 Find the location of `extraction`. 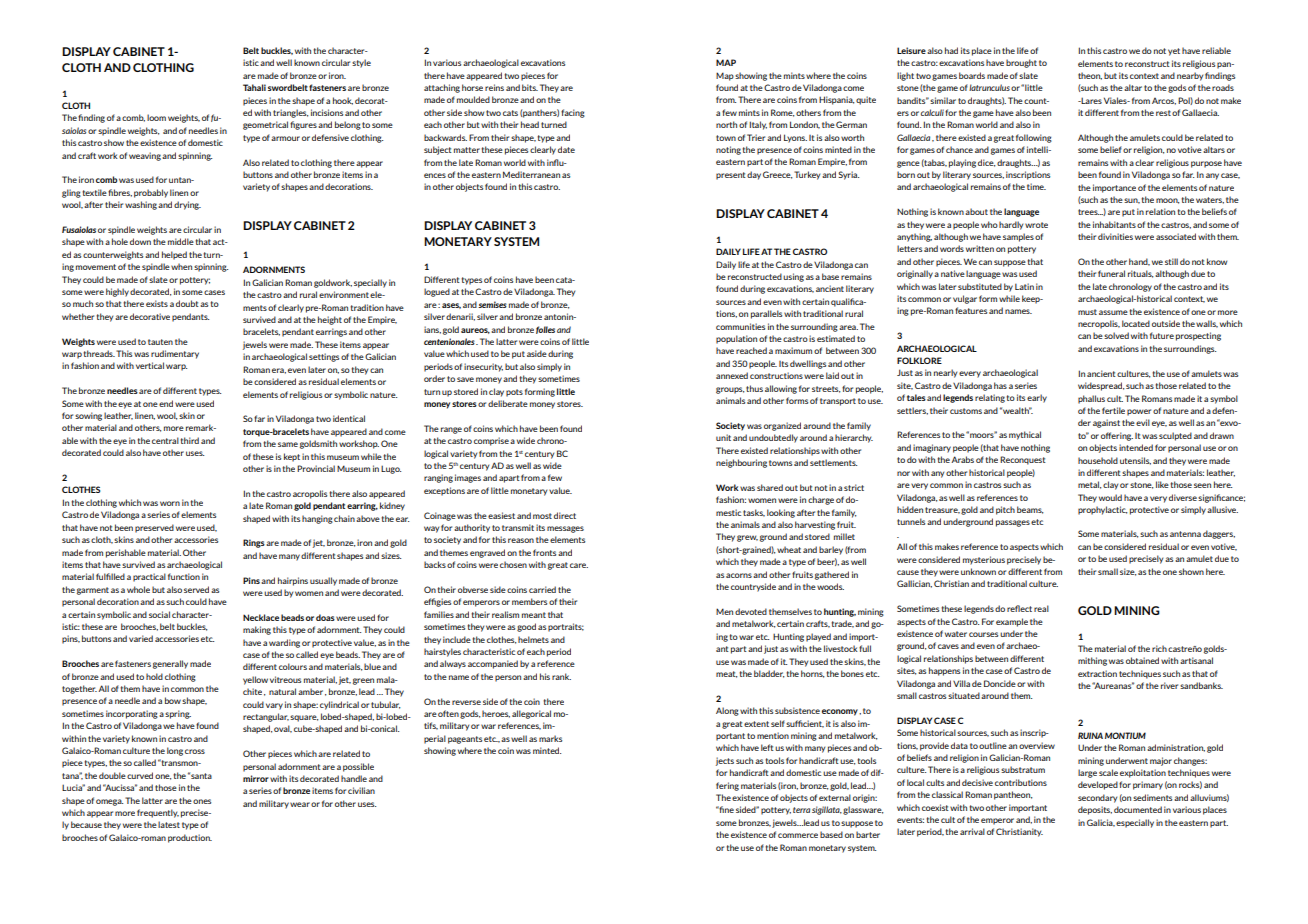

extraction is located at coordinates (1097, 673).
